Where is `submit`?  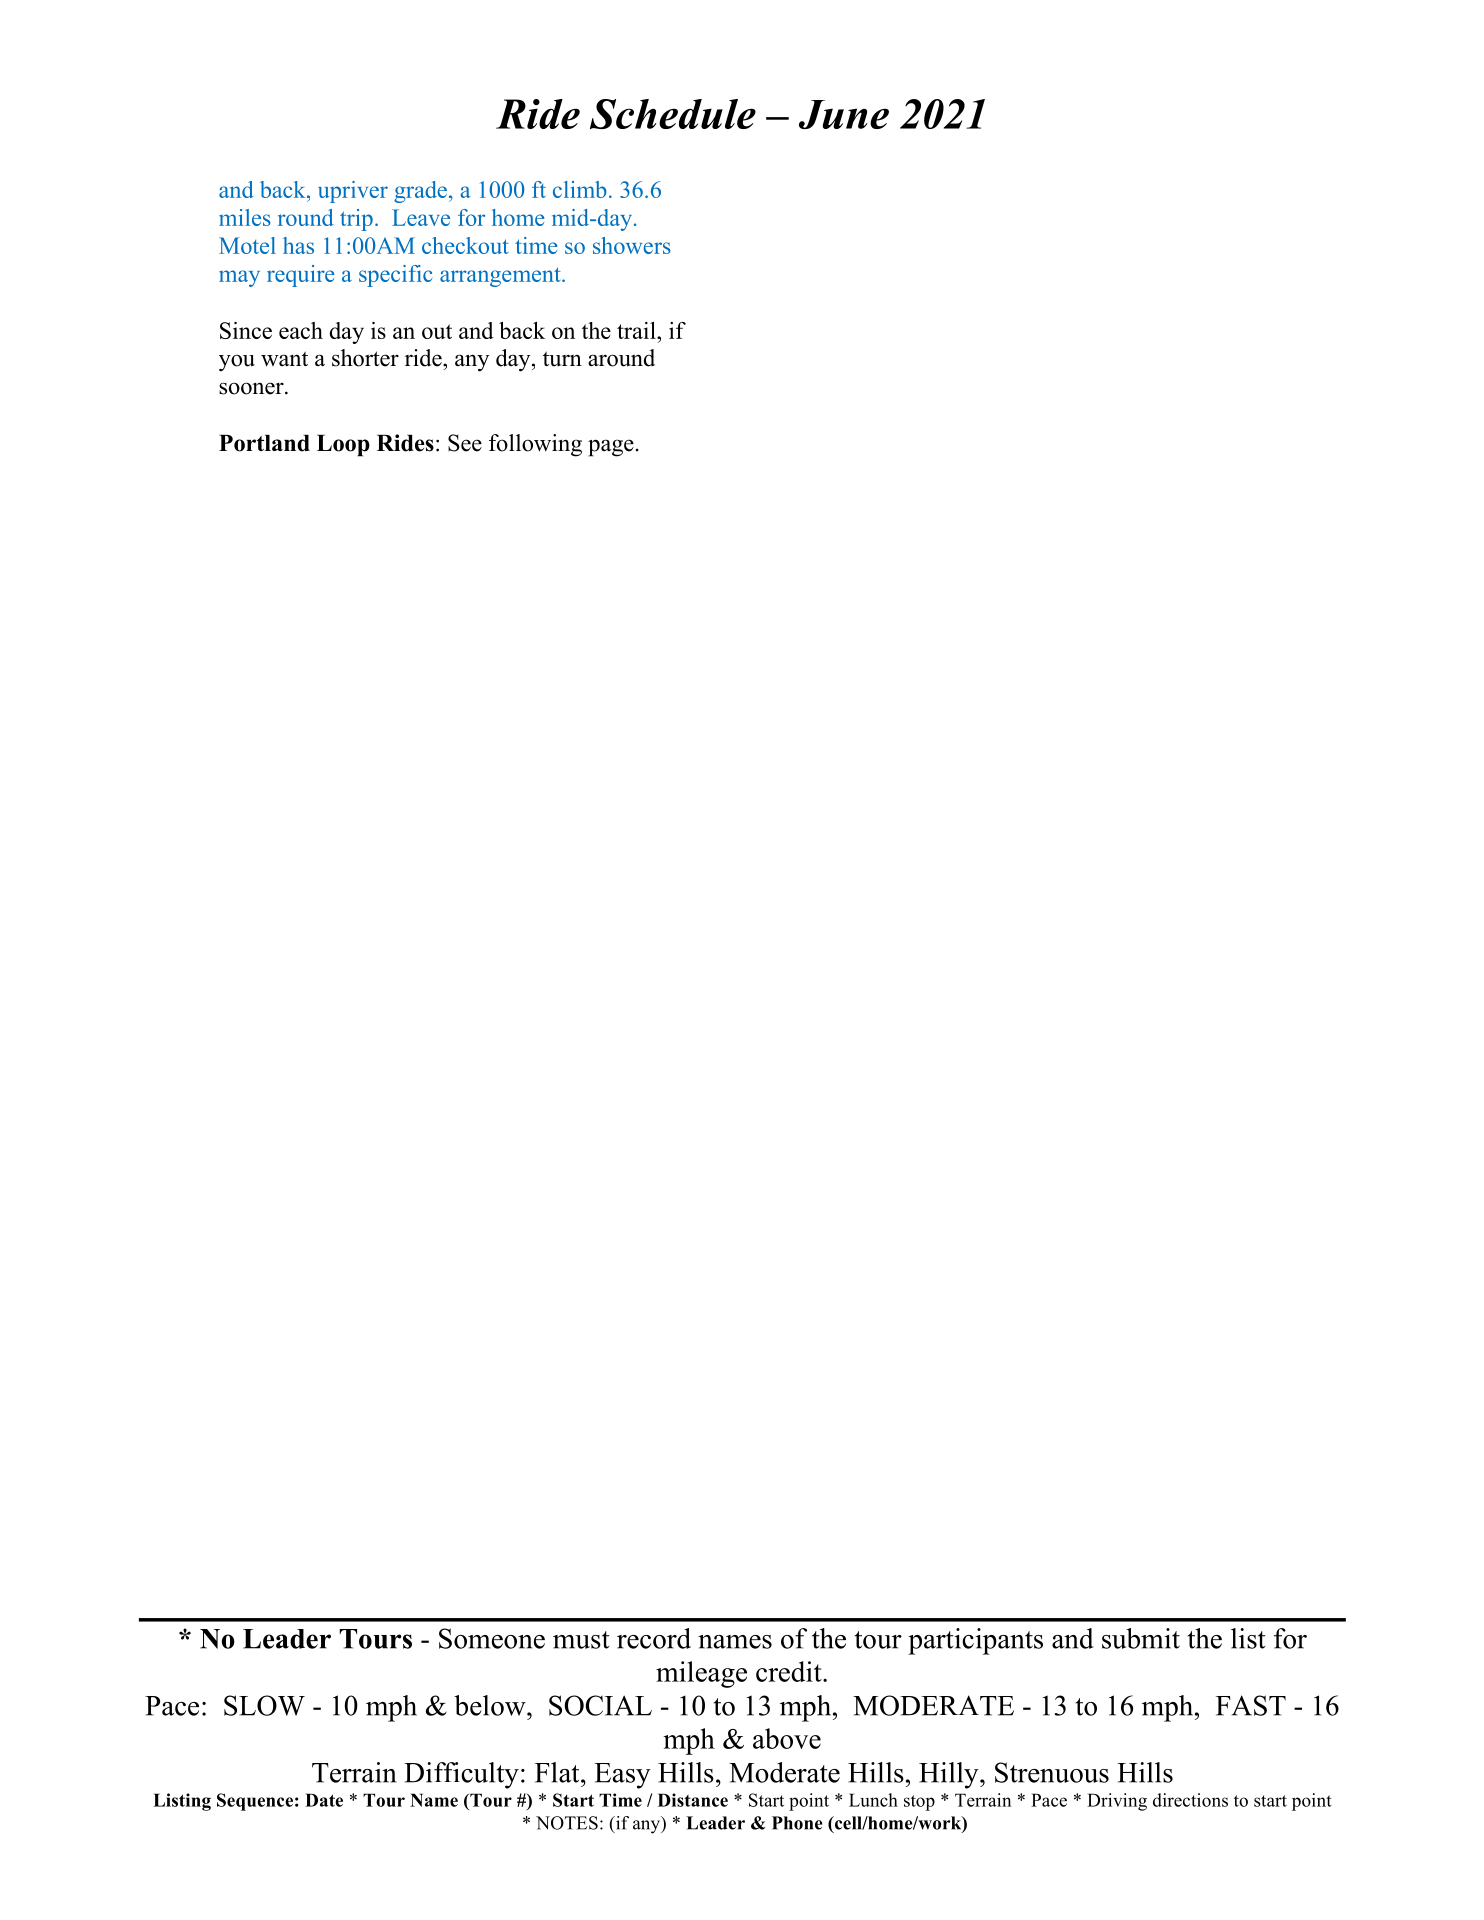 submit is located at coordinates (1141, 1638).
